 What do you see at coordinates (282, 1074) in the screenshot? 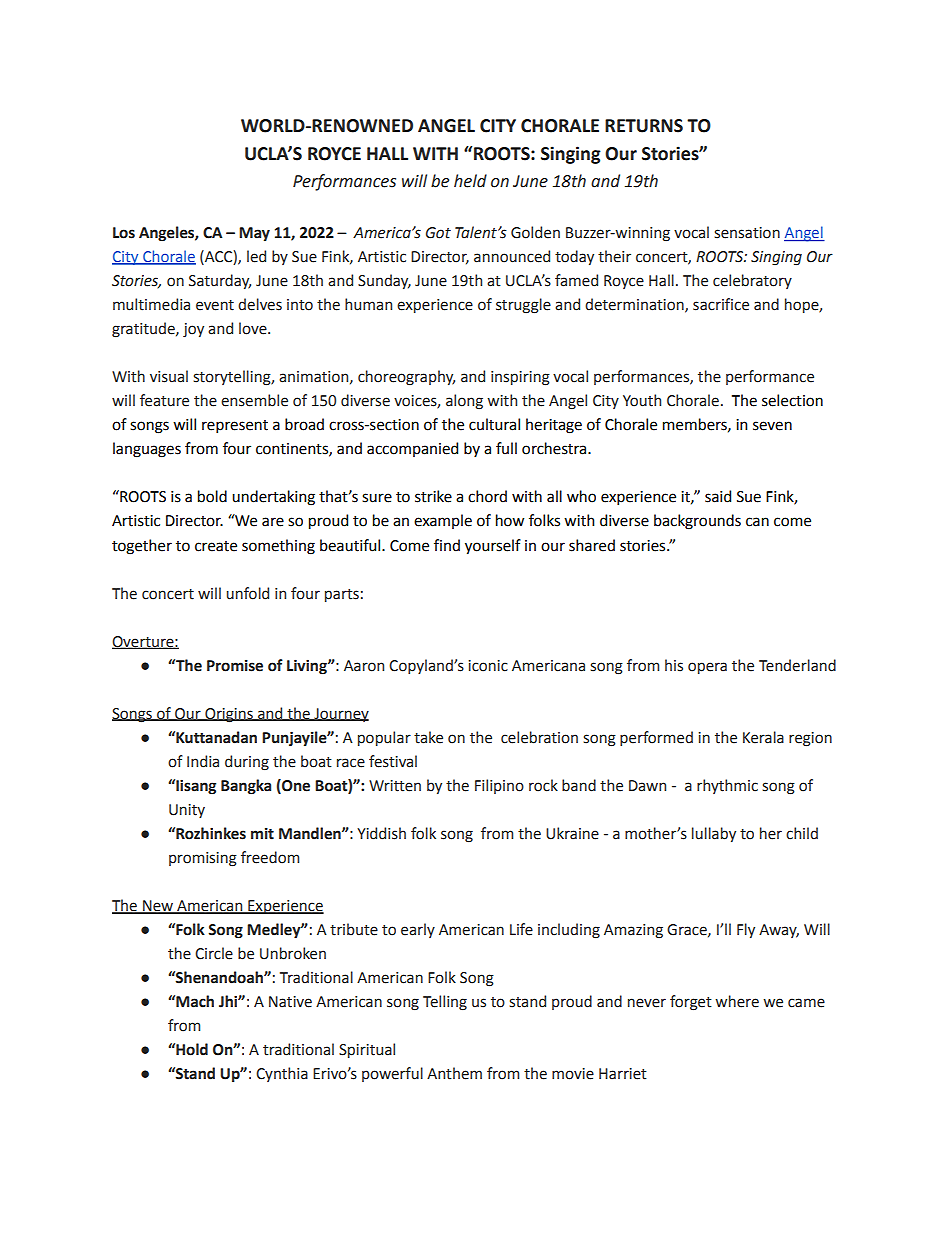
I see `Cynthia` at bounding box center [282, 1074].
